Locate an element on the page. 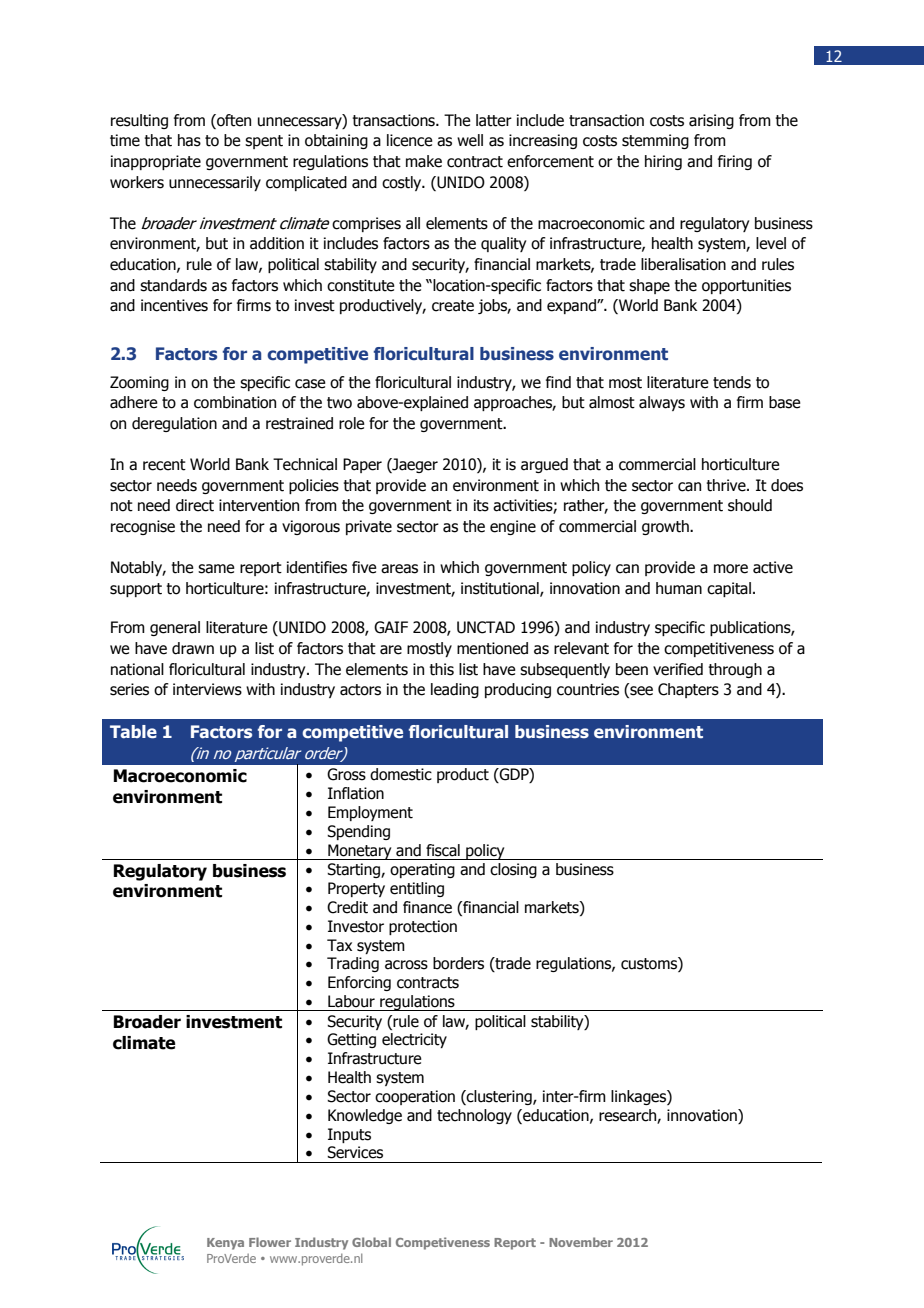  Global is located at coordinates (371, 1242).
